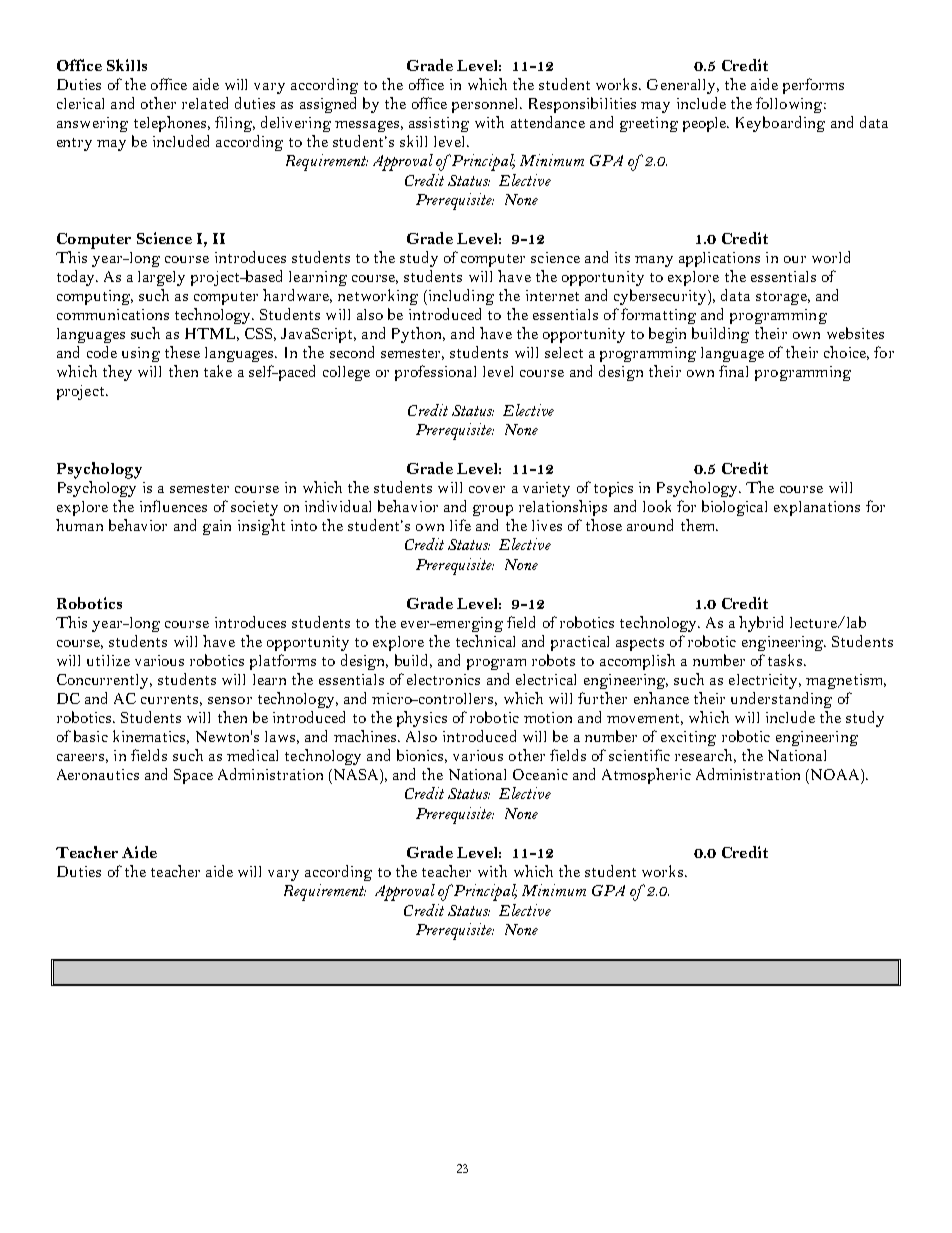  What do you see at coordinates (422, 756) in the screenshot?
I see `bionics` at bounding box center [422, 756].
